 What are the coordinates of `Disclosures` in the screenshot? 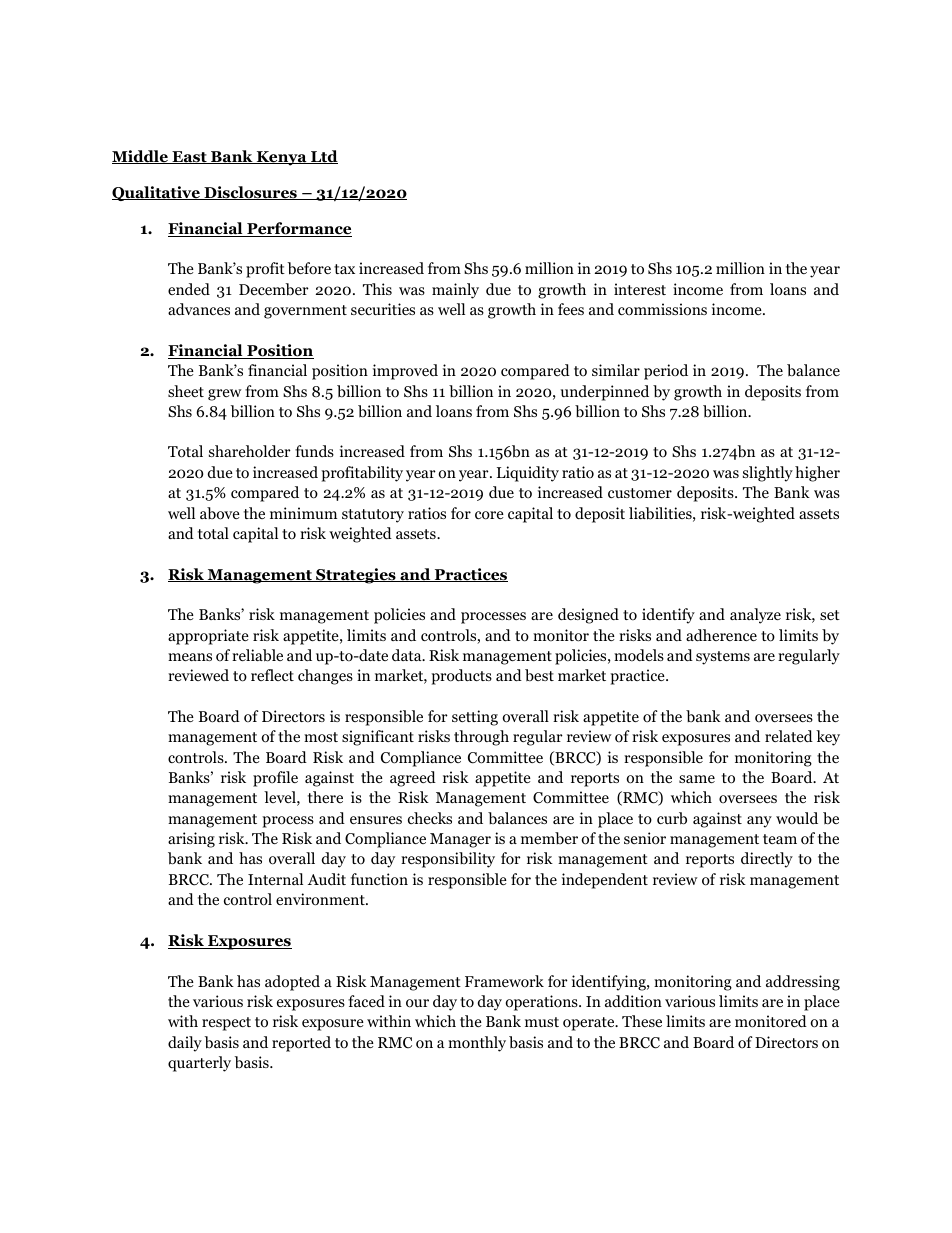 It's located at (250, 193).
